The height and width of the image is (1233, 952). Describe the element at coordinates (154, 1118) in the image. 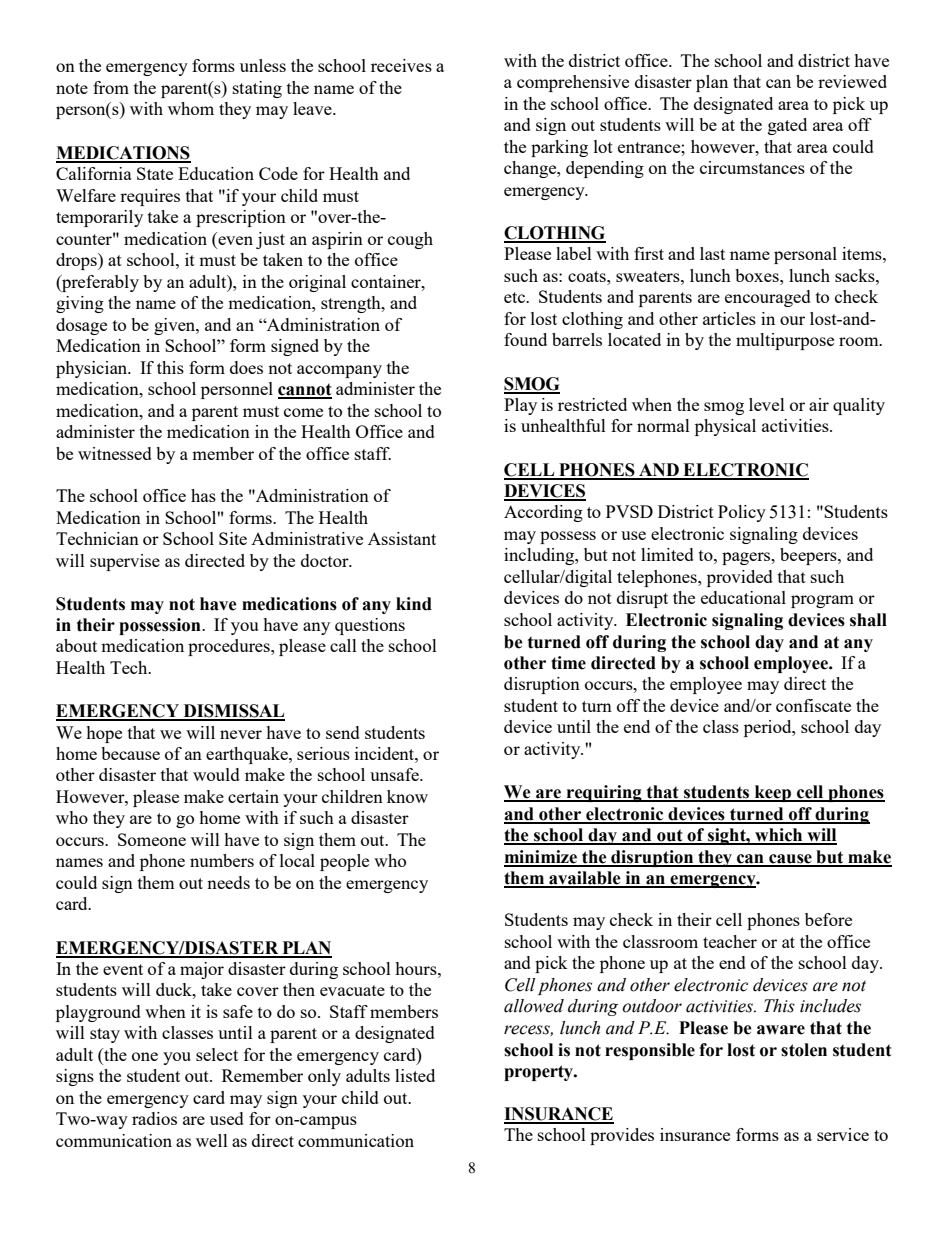

I see `radios` at that location.
